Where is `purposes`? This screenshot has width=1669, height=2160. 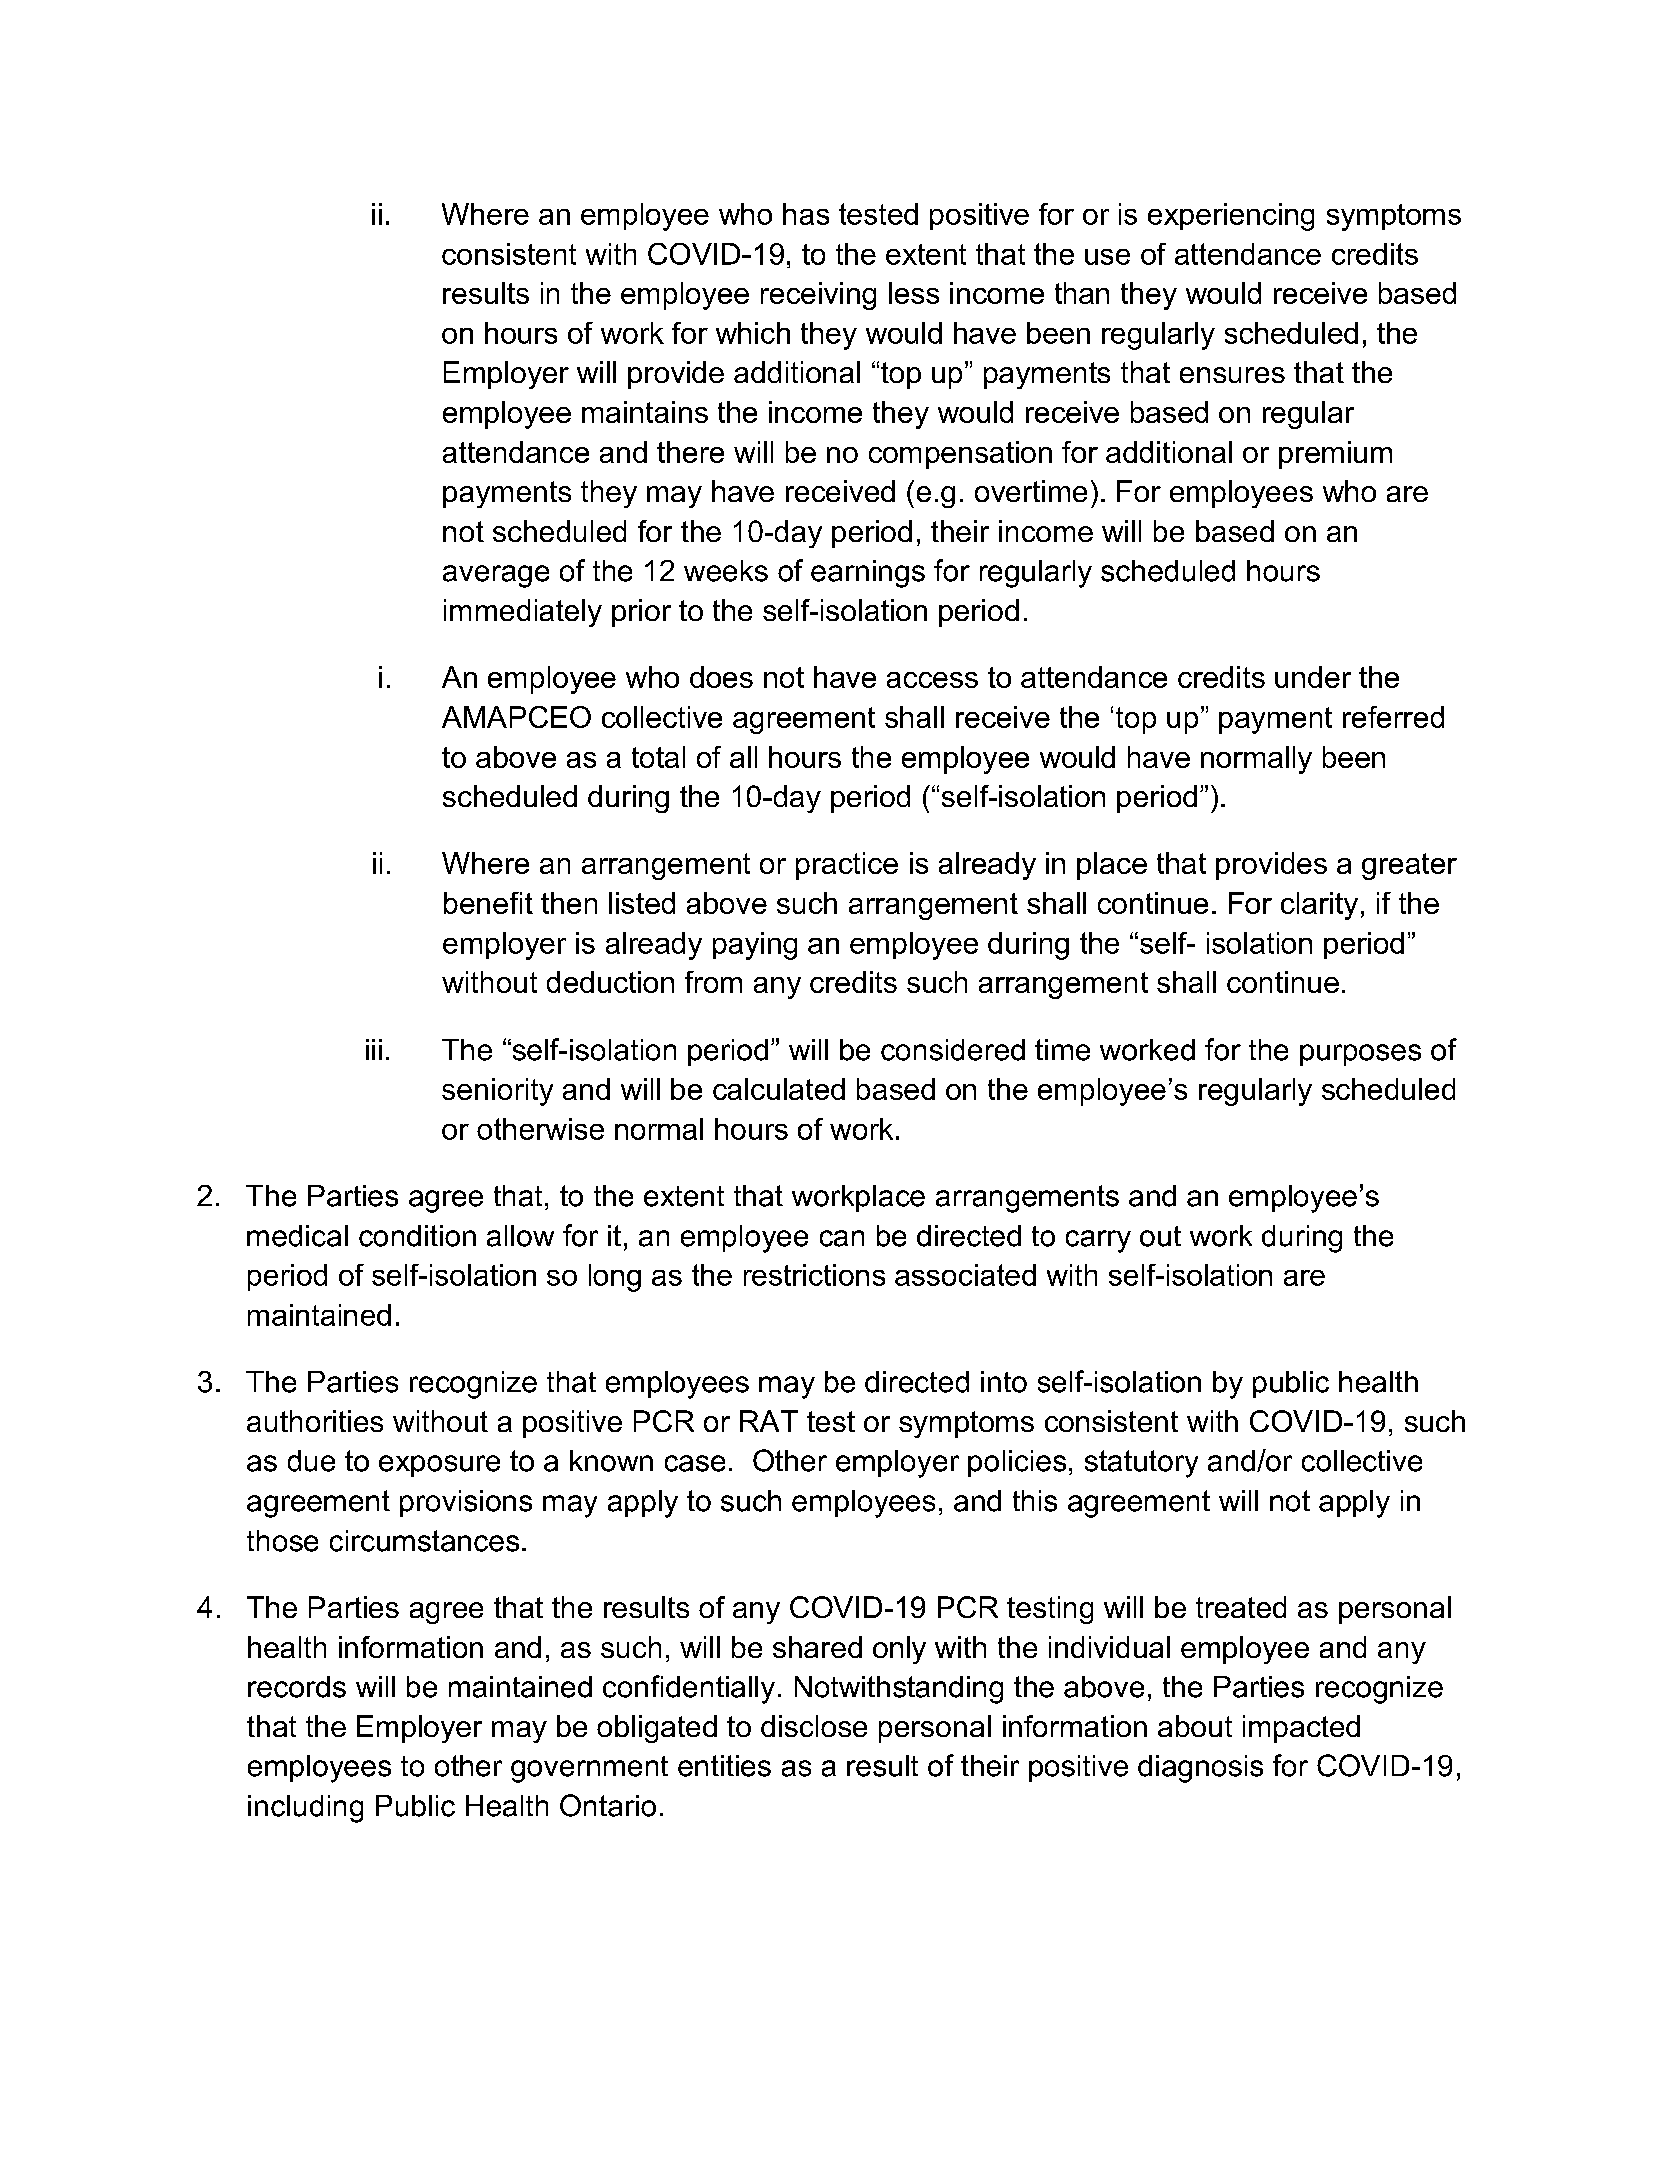 purposes is located at coordinates (1360, 1055).
